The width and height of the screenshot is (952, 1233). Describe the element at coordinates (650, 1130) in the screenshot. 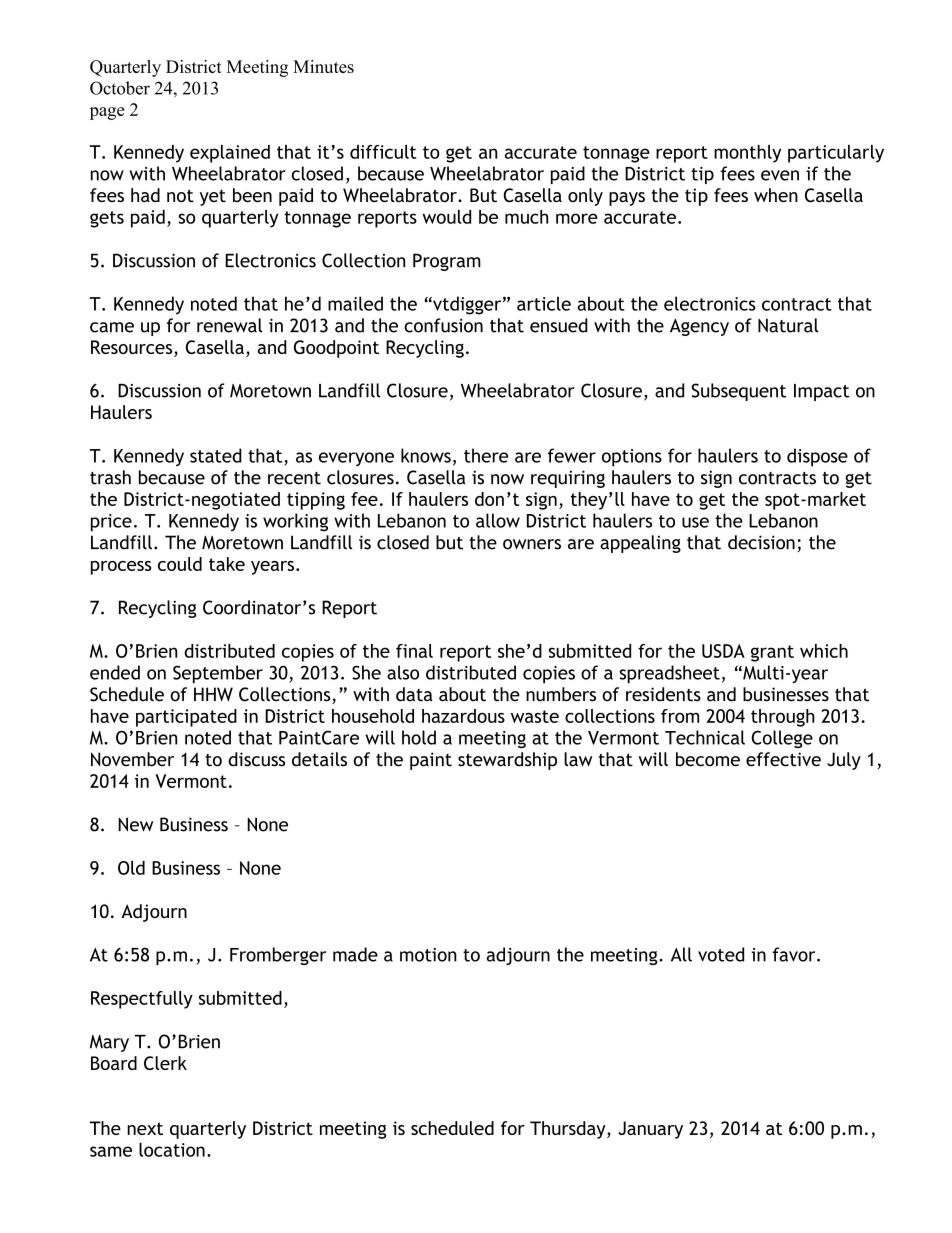

I see `January` at that location.
